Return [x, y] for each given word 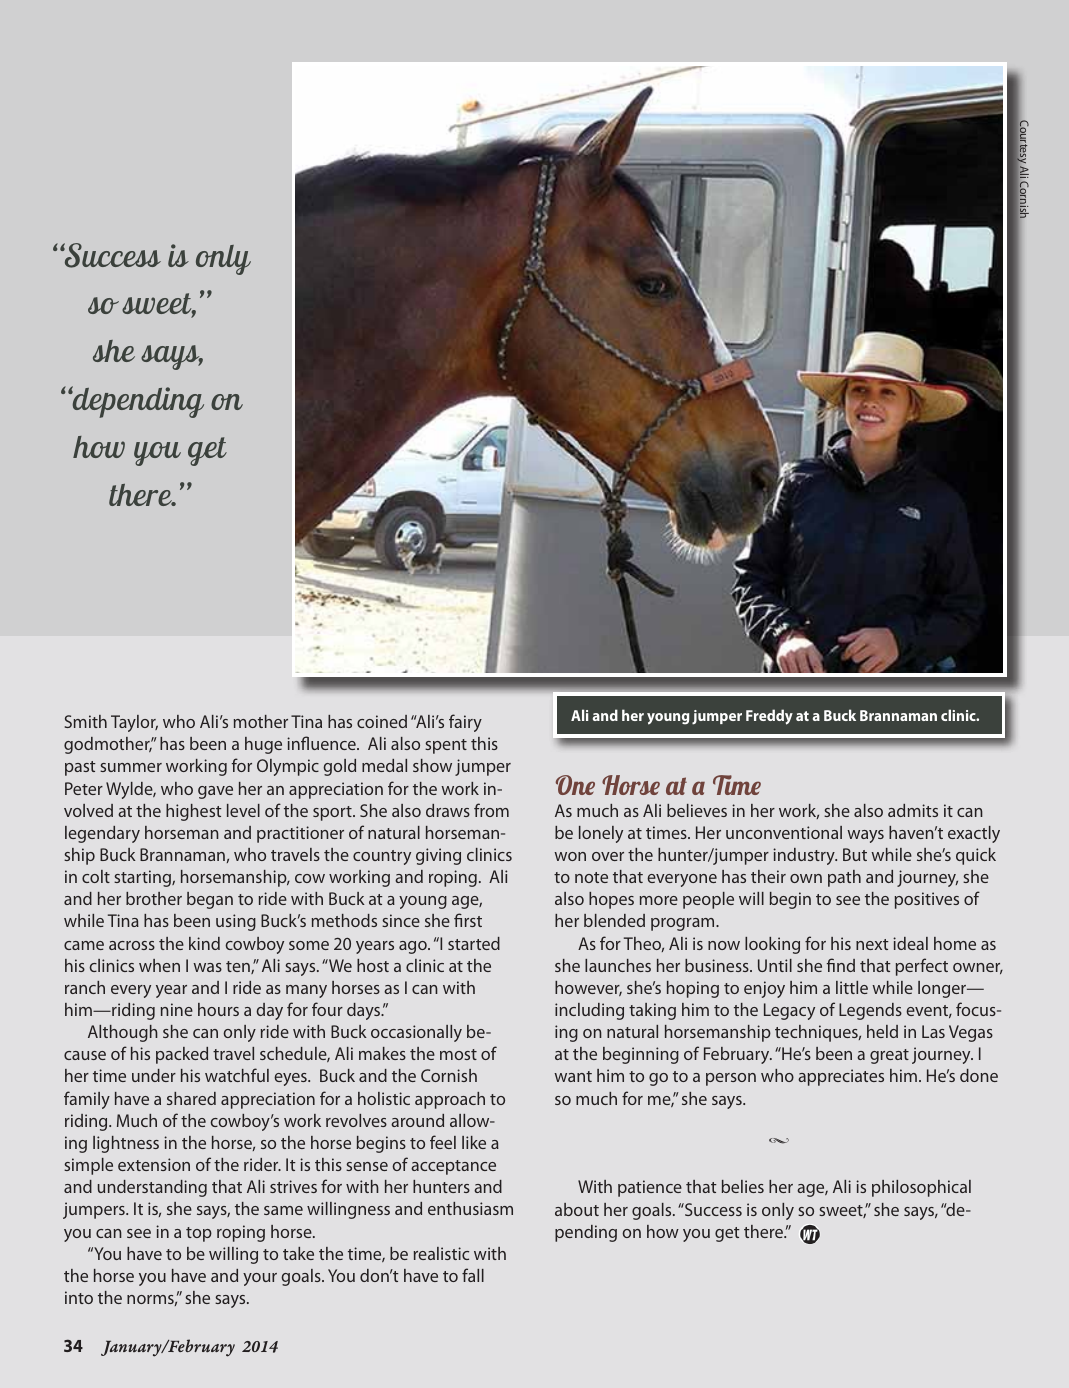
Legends [870, 1011]
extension [154, 1164]
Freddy [769, 717]
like [474, 1142]
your [260, 1279]
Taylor [134, 723]
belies [743, 1186]
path [844, 878]
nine [177, 1009]
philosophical [921, 1188]
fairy [465, 723]
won [570, 856]
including [589, 1011]
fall [473, 1275]
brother [154, 898]
